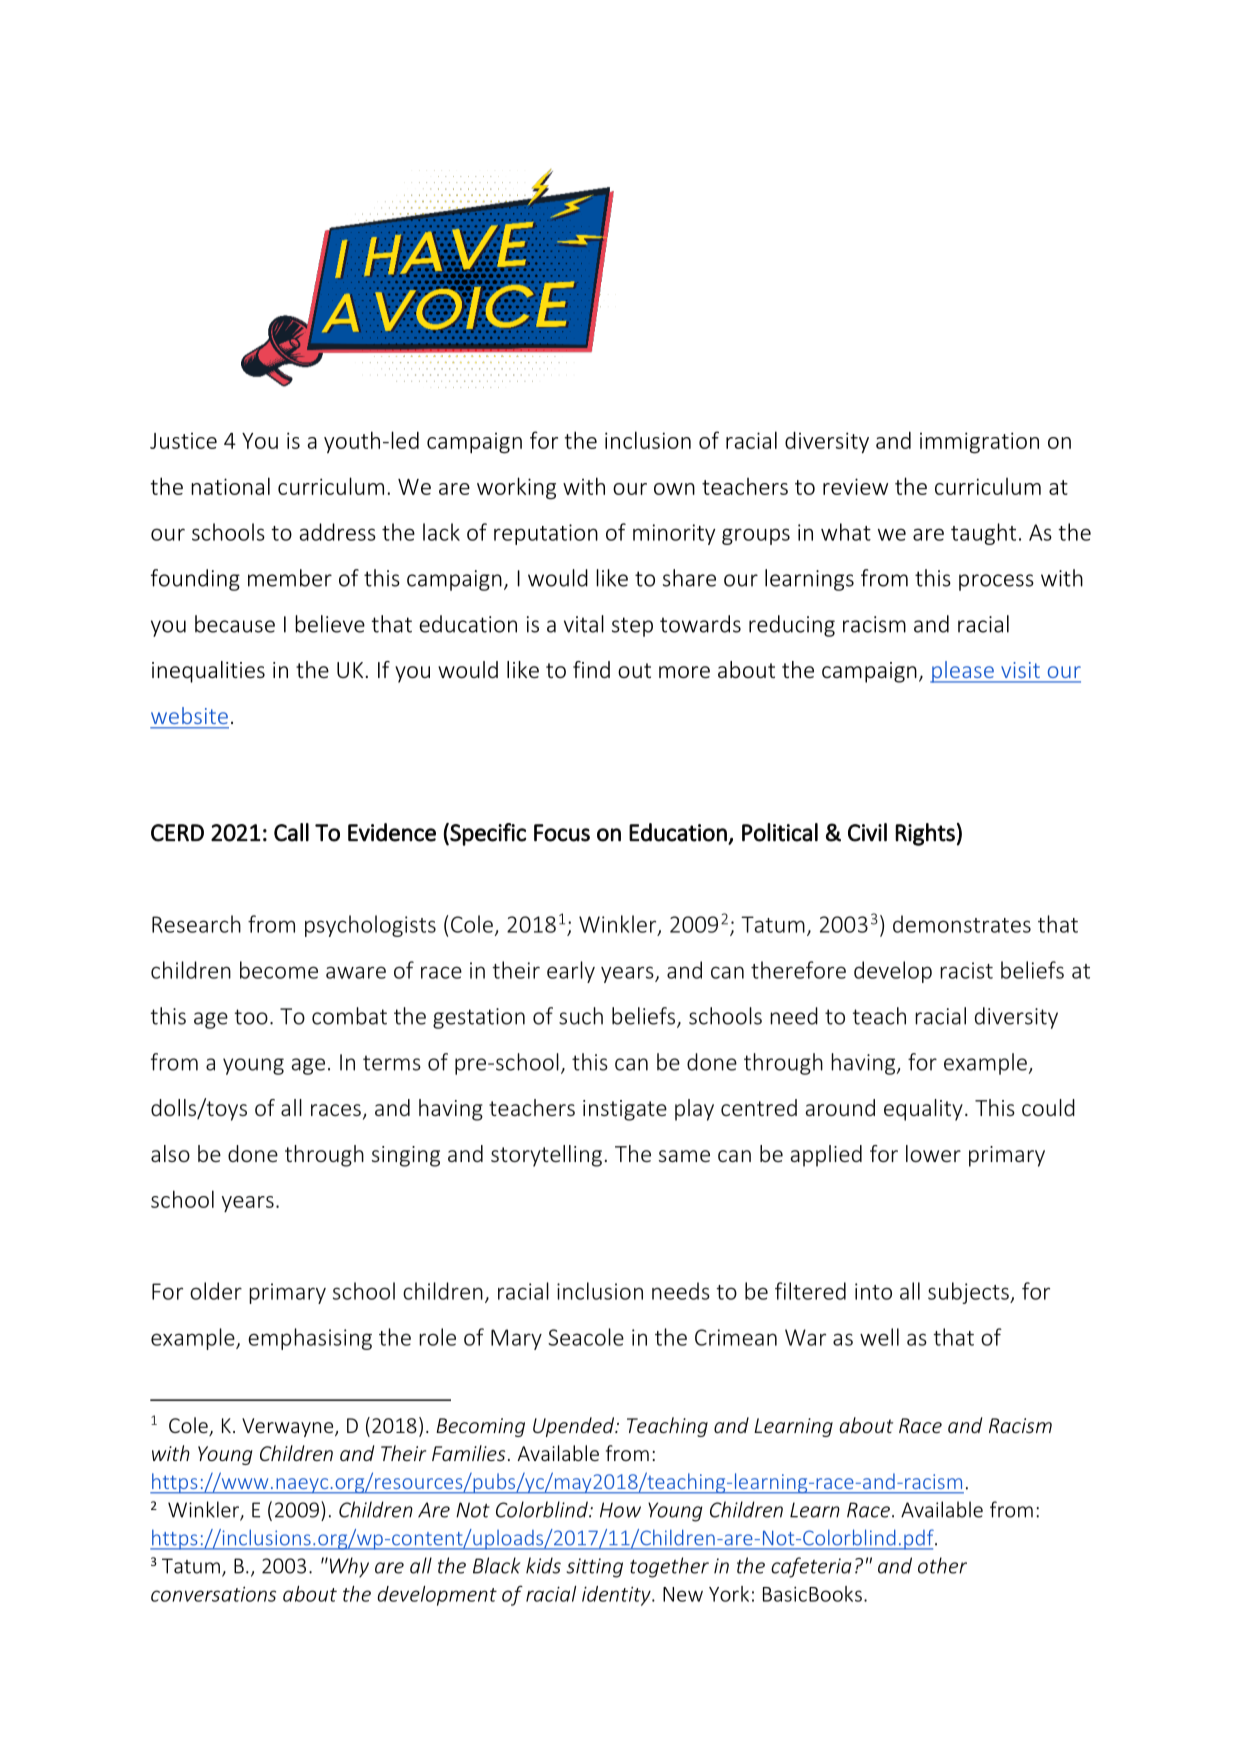 The width and height of the screenshot is (1243, 1758). What do you see at coordinates (230, 486) in the screenshot?
I see `national` at bounding box center [230, 486].
